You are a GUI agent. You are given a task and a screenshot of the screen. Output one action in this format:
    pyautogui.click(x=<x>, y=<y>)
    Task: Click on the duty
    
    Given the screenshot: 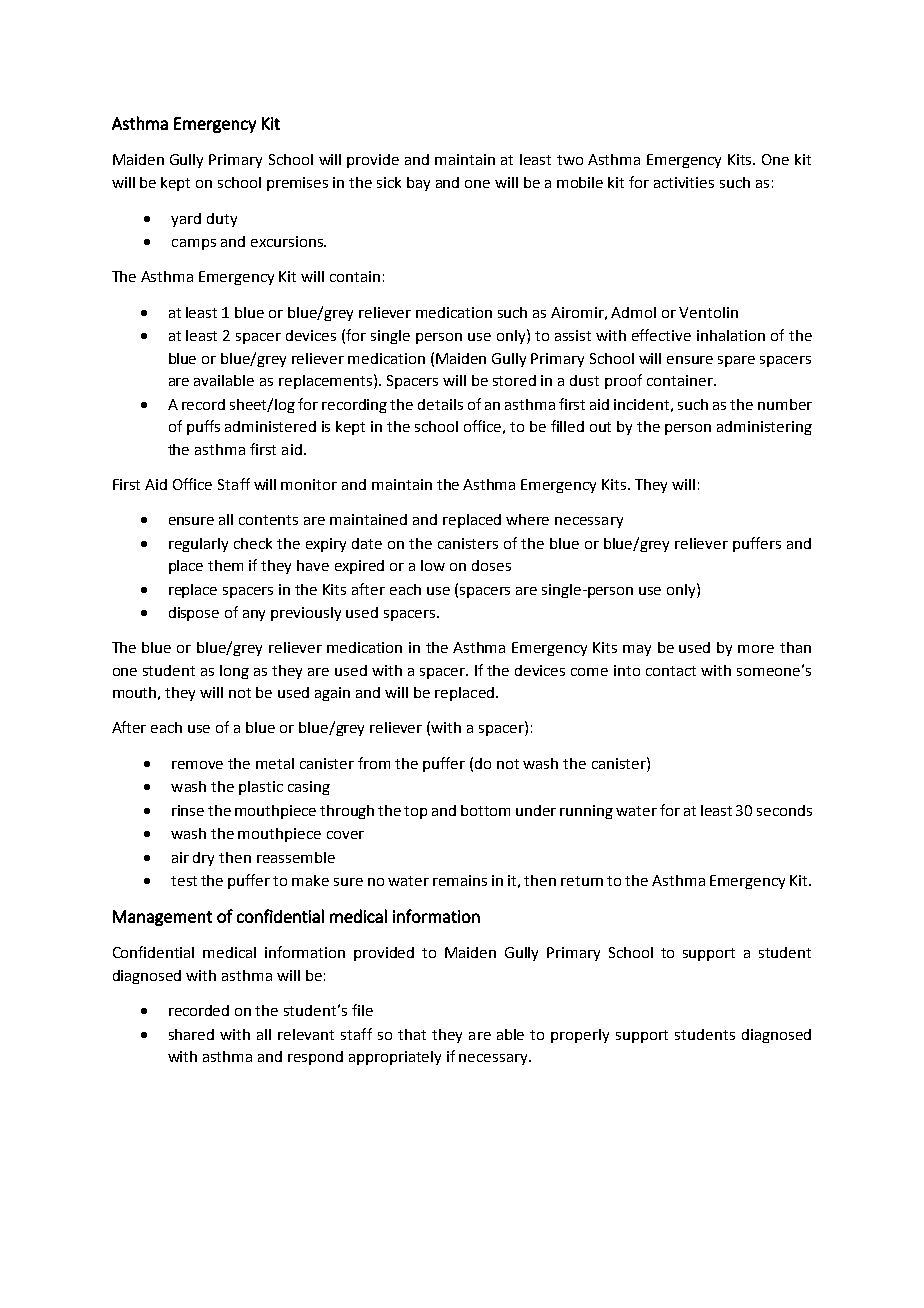 What is the action you would take?
    pyautogui.click(x=222, y=220)
